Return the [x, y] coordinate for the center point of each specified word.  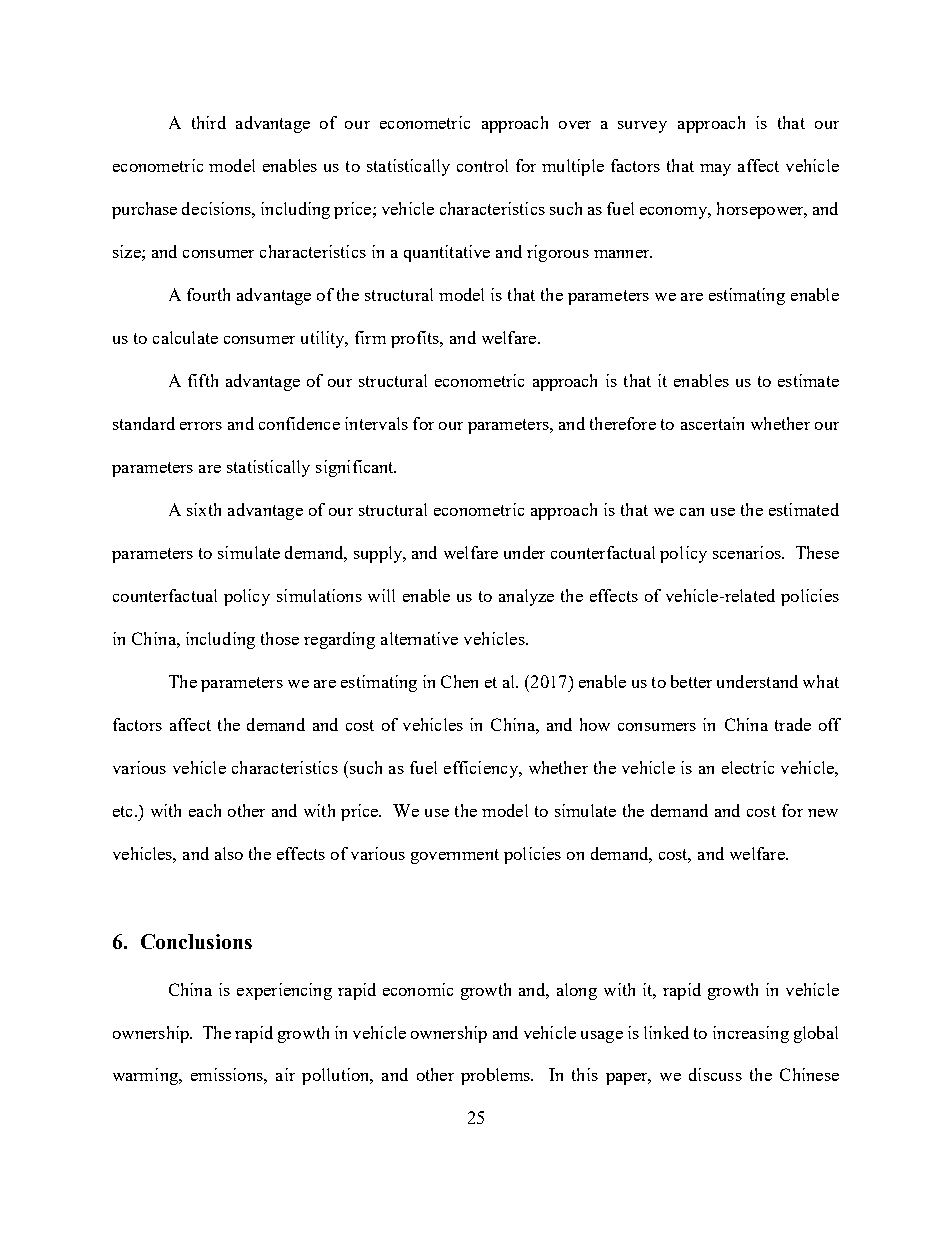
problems [496, 1076]
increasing [751, 1034]
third [209, 122]
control [482, 165]
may [715, 170]
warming [146, 1076]
